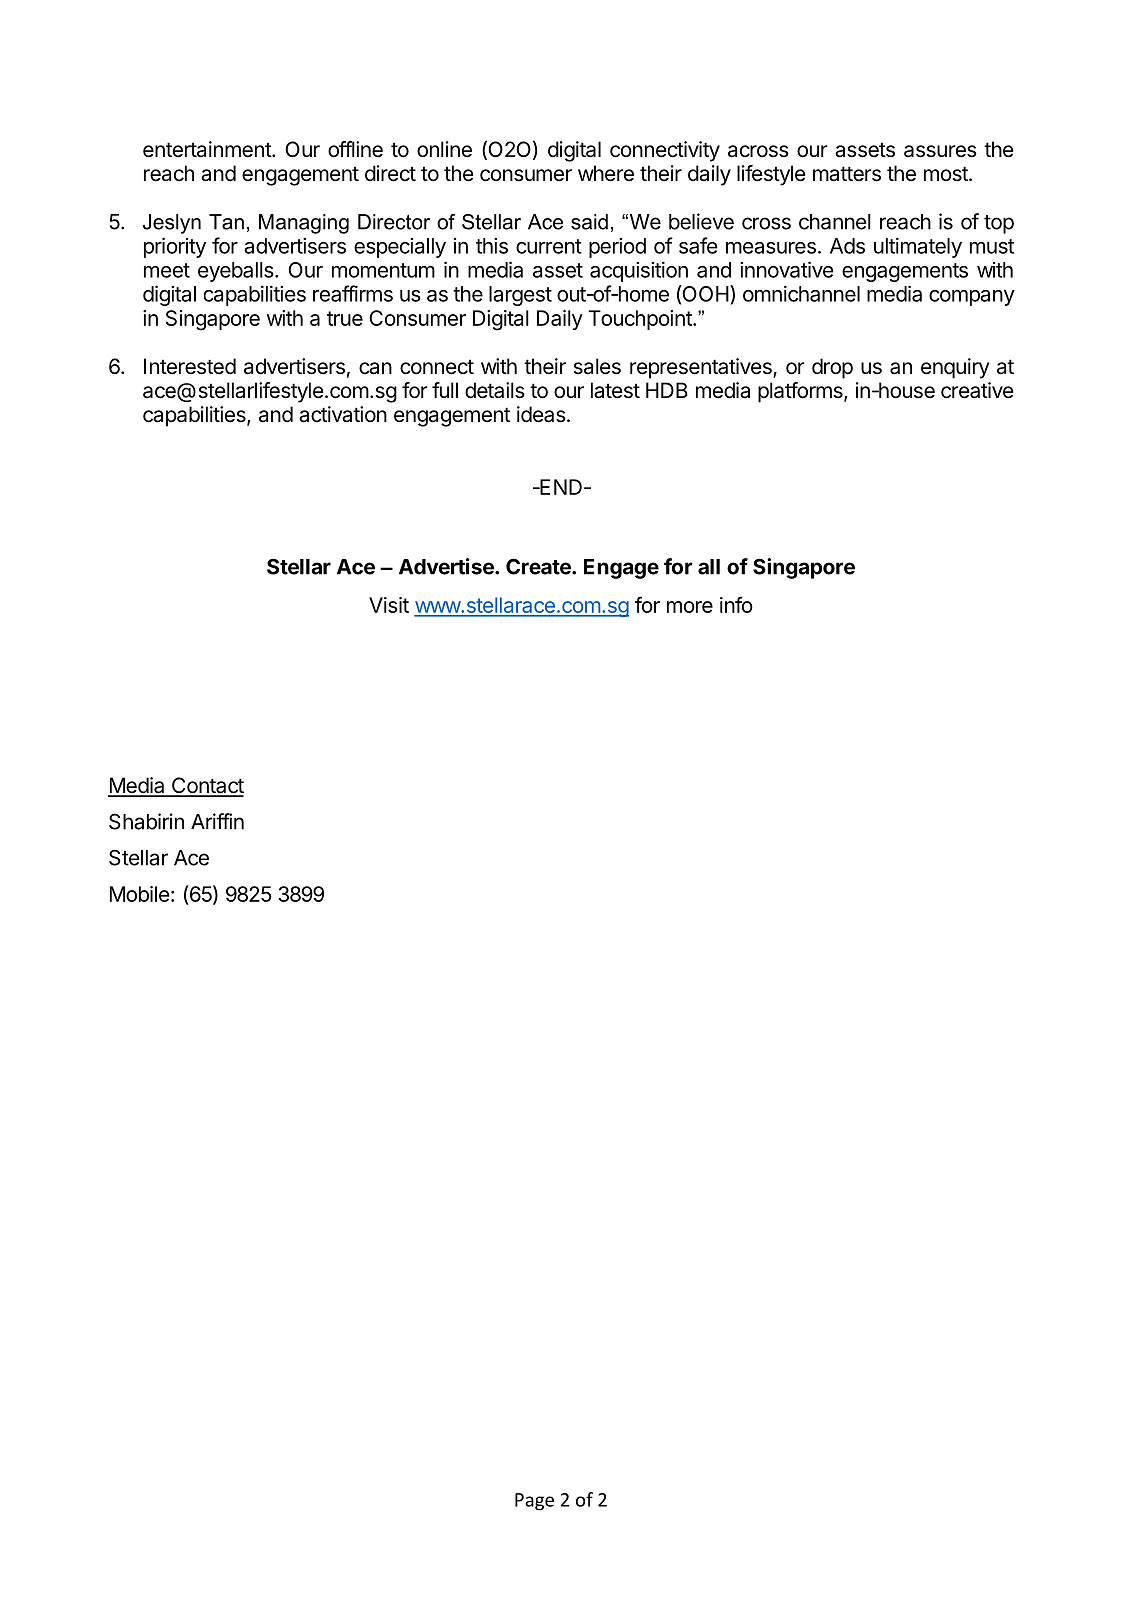 The height and width of the screenshot is (1605, 1135). Describe the element at coordinates (139, 894) in the screenshot. I see `Mobile` at that location.
